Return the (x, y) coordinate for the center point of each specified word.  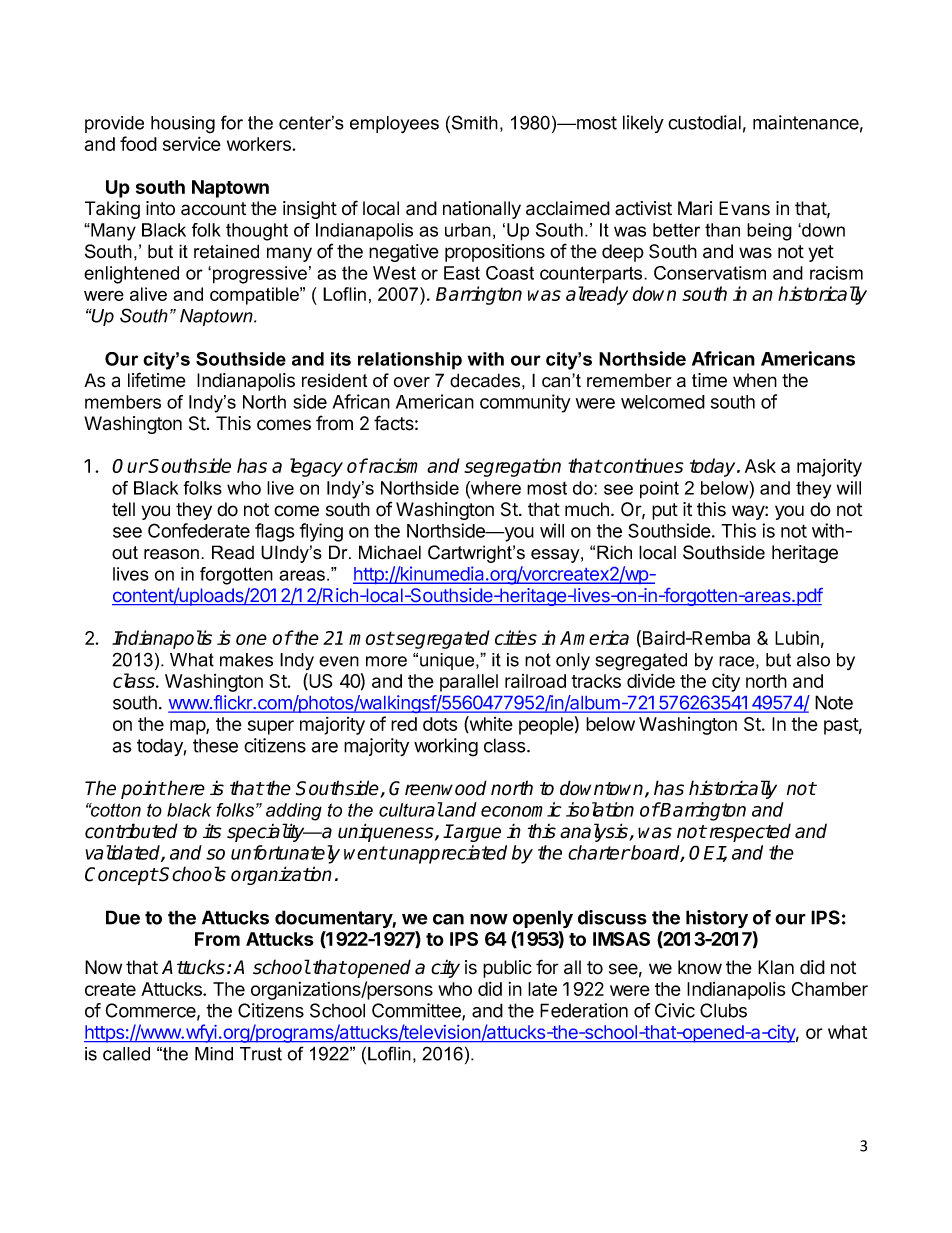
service (192, 143)
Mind (214, 1054)
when (755, 380)
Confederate (199, 530)
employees (394, 125)
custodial (704, 122)
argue (477, 834)
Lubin (797, 637)
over (412, 382)
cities (516, 637)
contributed (131, 831)
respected (750, 832)
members (123, 402)
